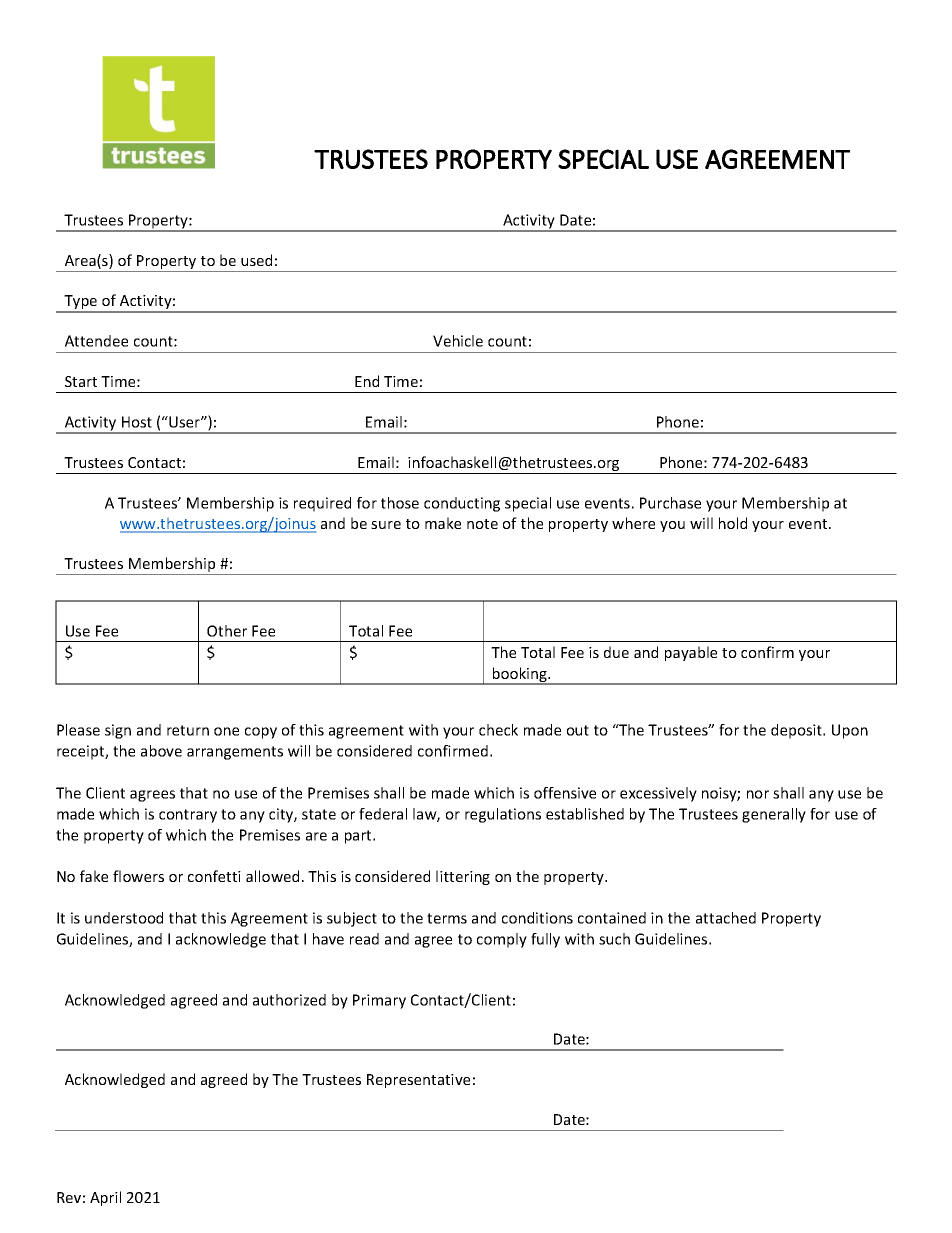 The height and width of the screenshot is (1233, 952). I want to click on contrary, so click(188, 816).
